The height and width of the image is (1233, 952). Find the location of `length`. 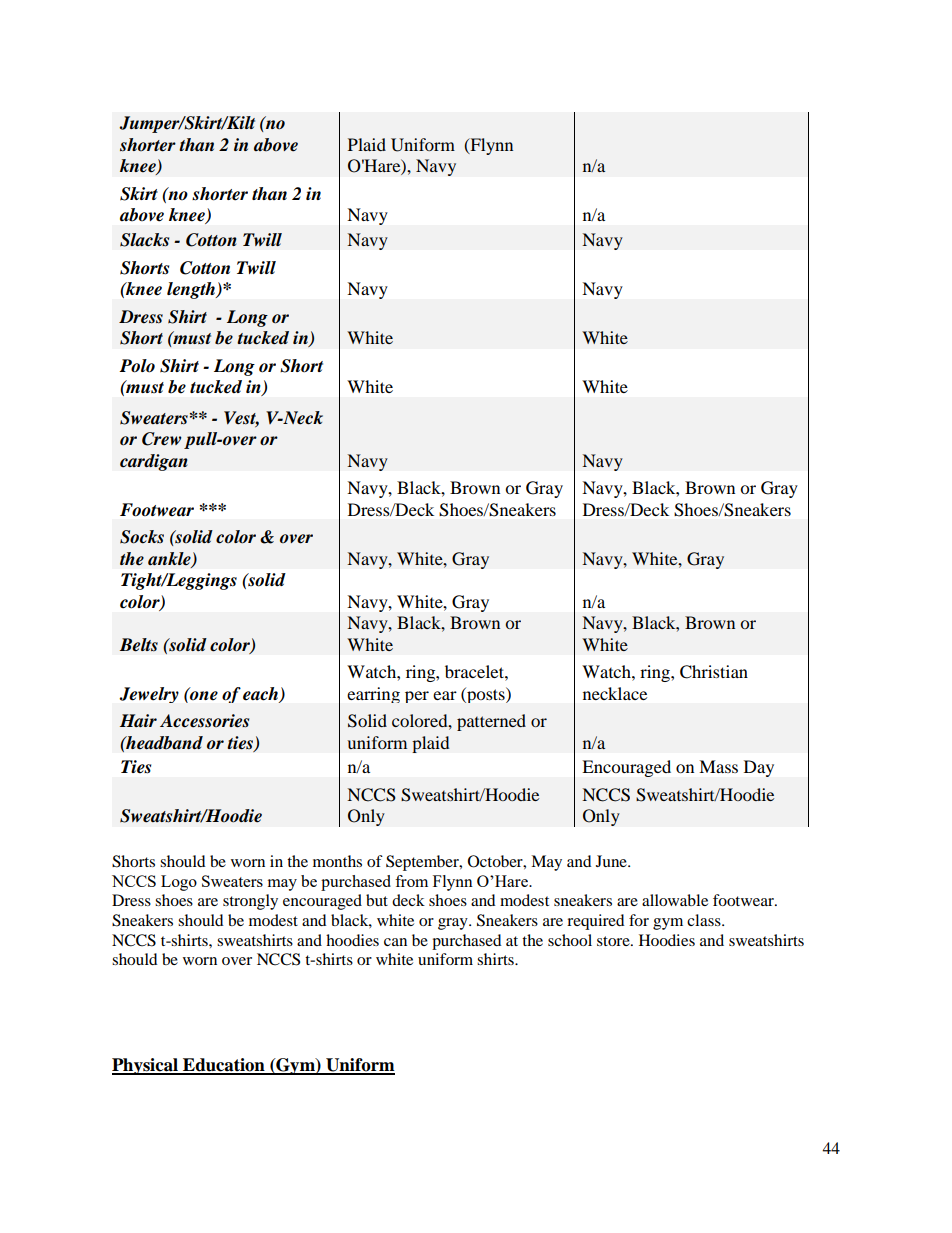

length is located at coordinates (192, 290).
